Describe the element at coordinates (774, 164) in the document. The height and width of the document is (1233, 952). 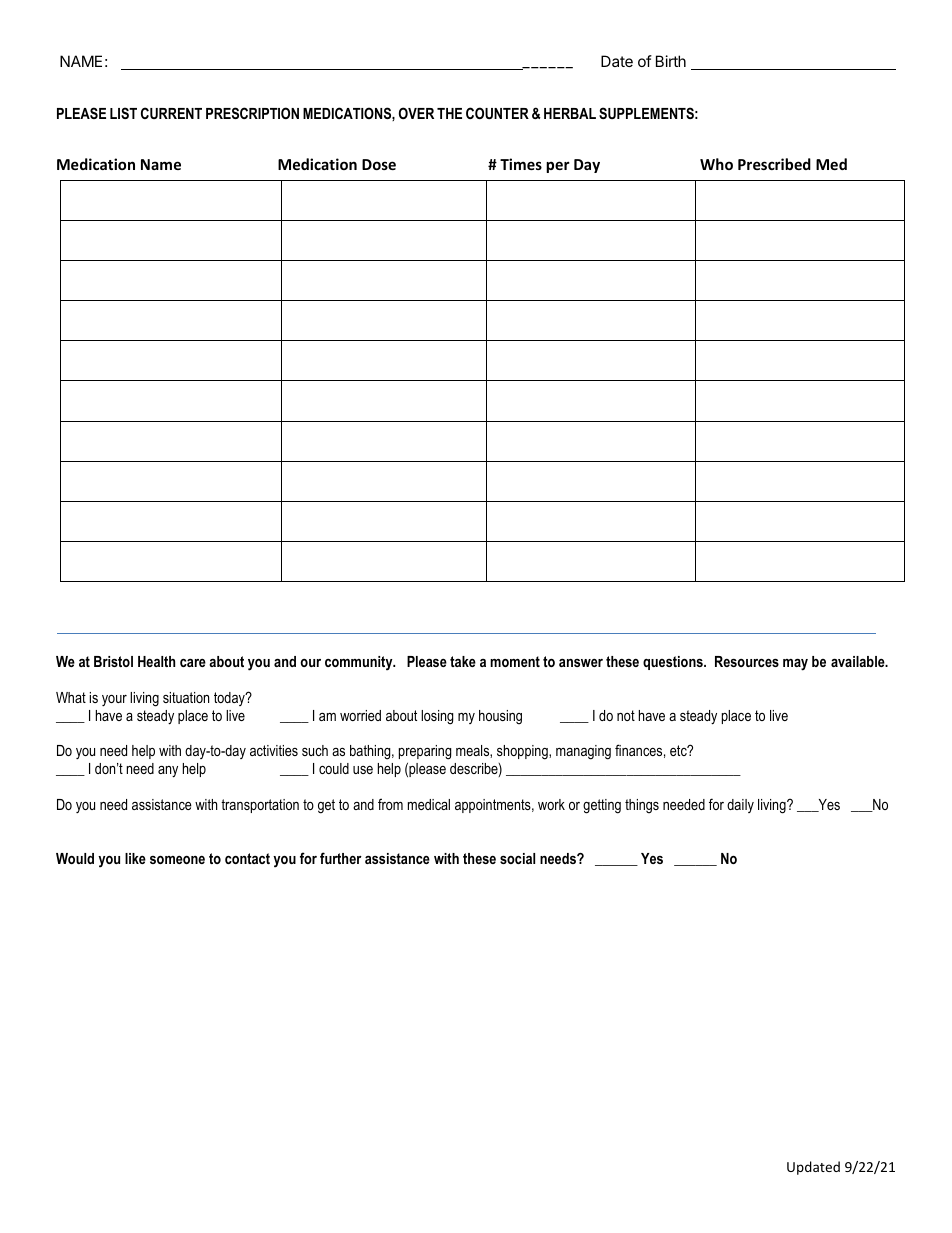
I see `Prescribed` at that location.
